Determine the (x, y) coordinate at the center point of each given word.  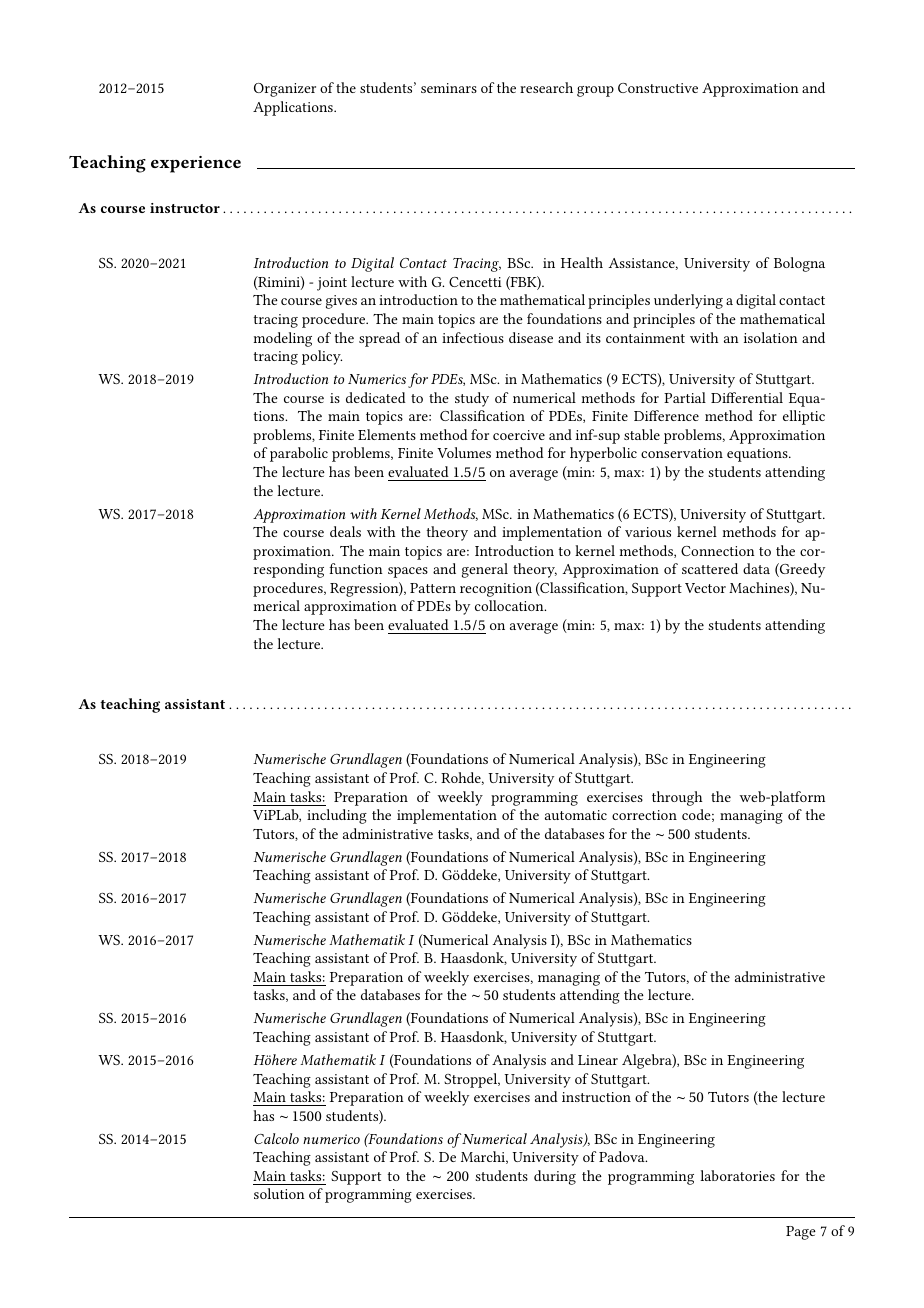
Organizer (285, 90)
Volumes (464, 452)
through (677, 798)
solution (279, 1193)
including (337, 816)
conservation (682, 453)
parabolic (299, 454)
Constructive (658, 88)
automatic (576, 815)
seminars (449, 88)
